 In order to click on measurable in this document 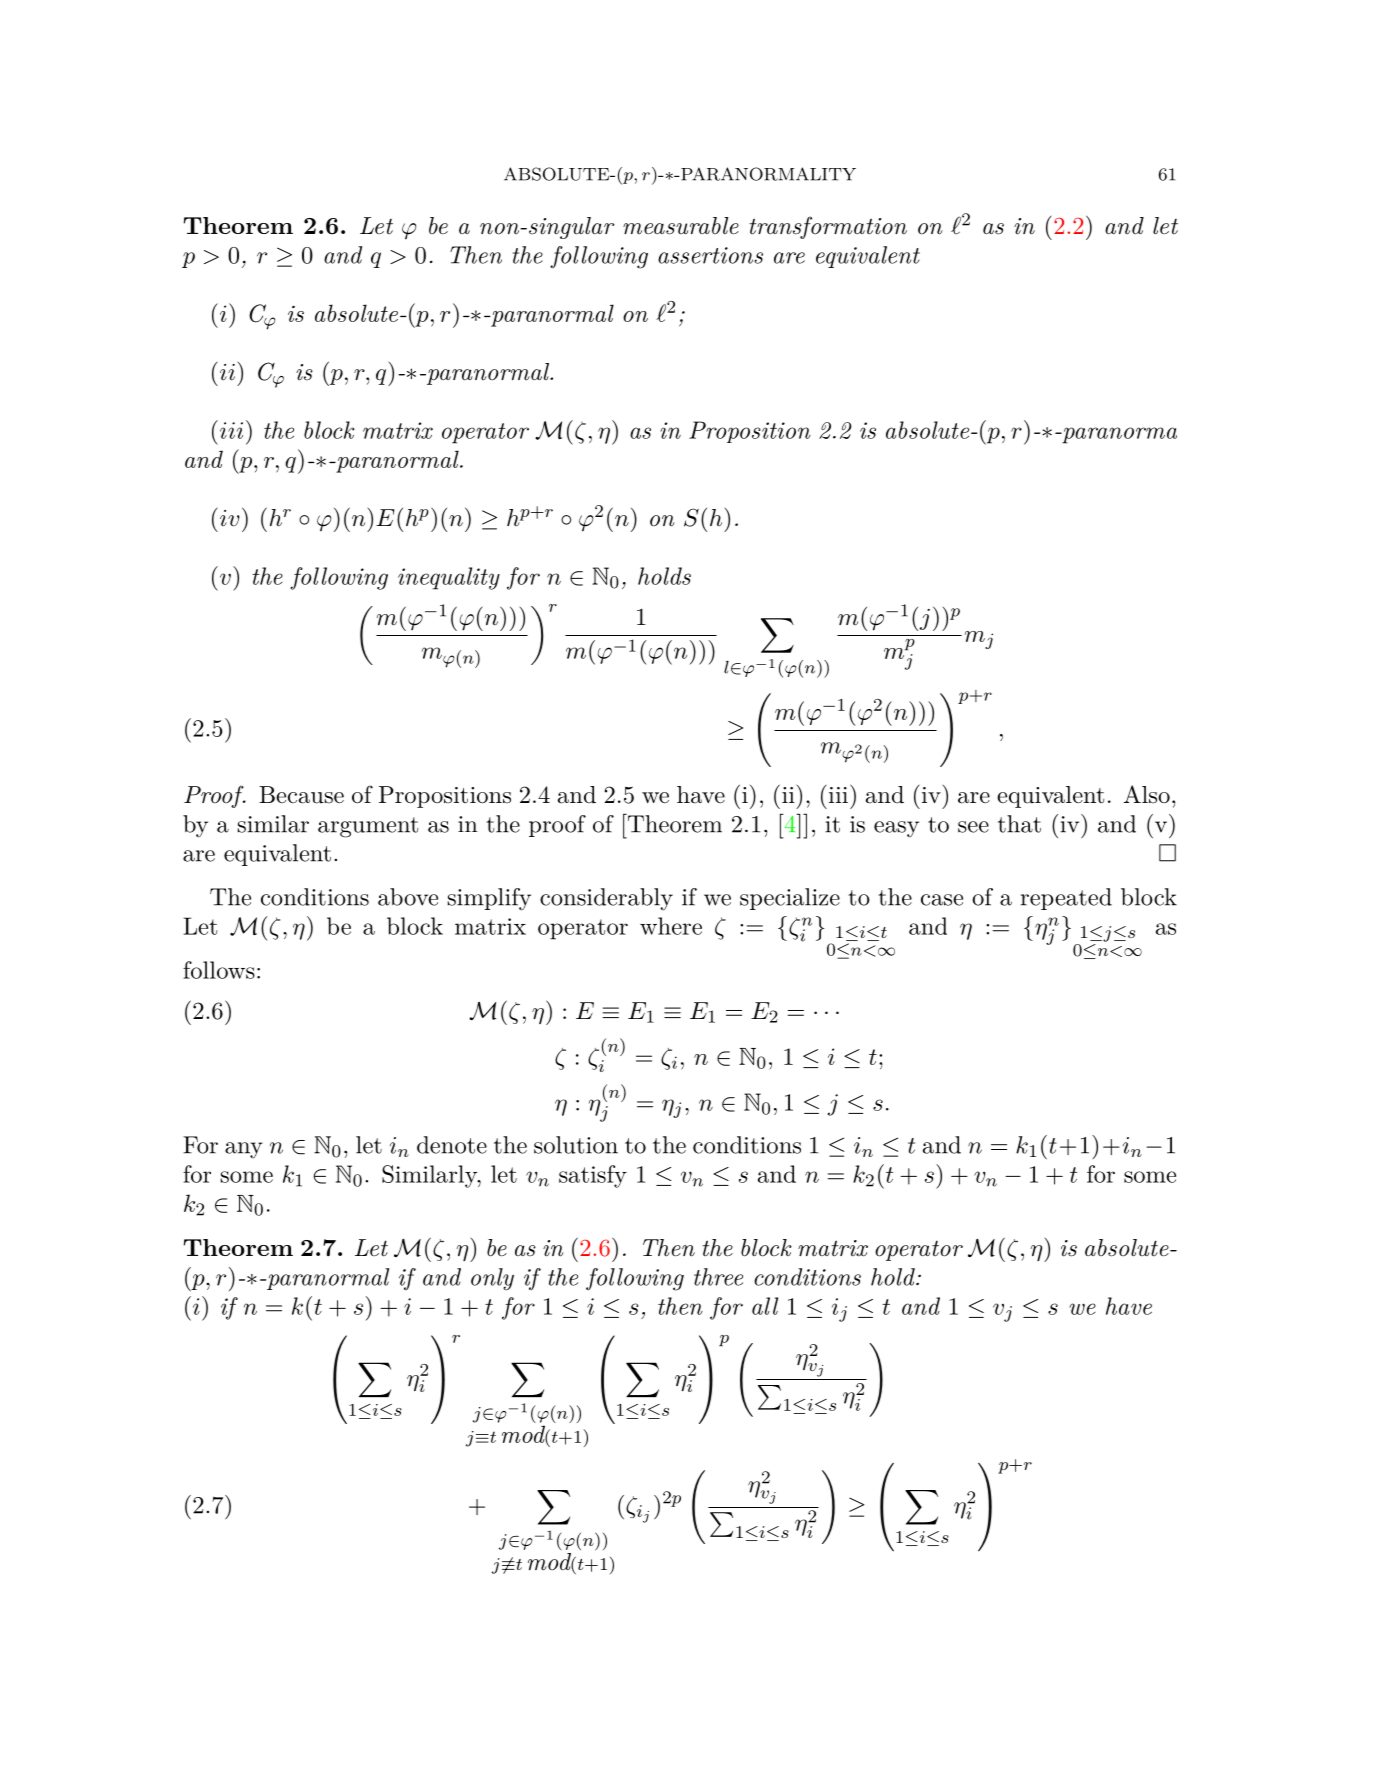, I will do `click(681, 226)`.
